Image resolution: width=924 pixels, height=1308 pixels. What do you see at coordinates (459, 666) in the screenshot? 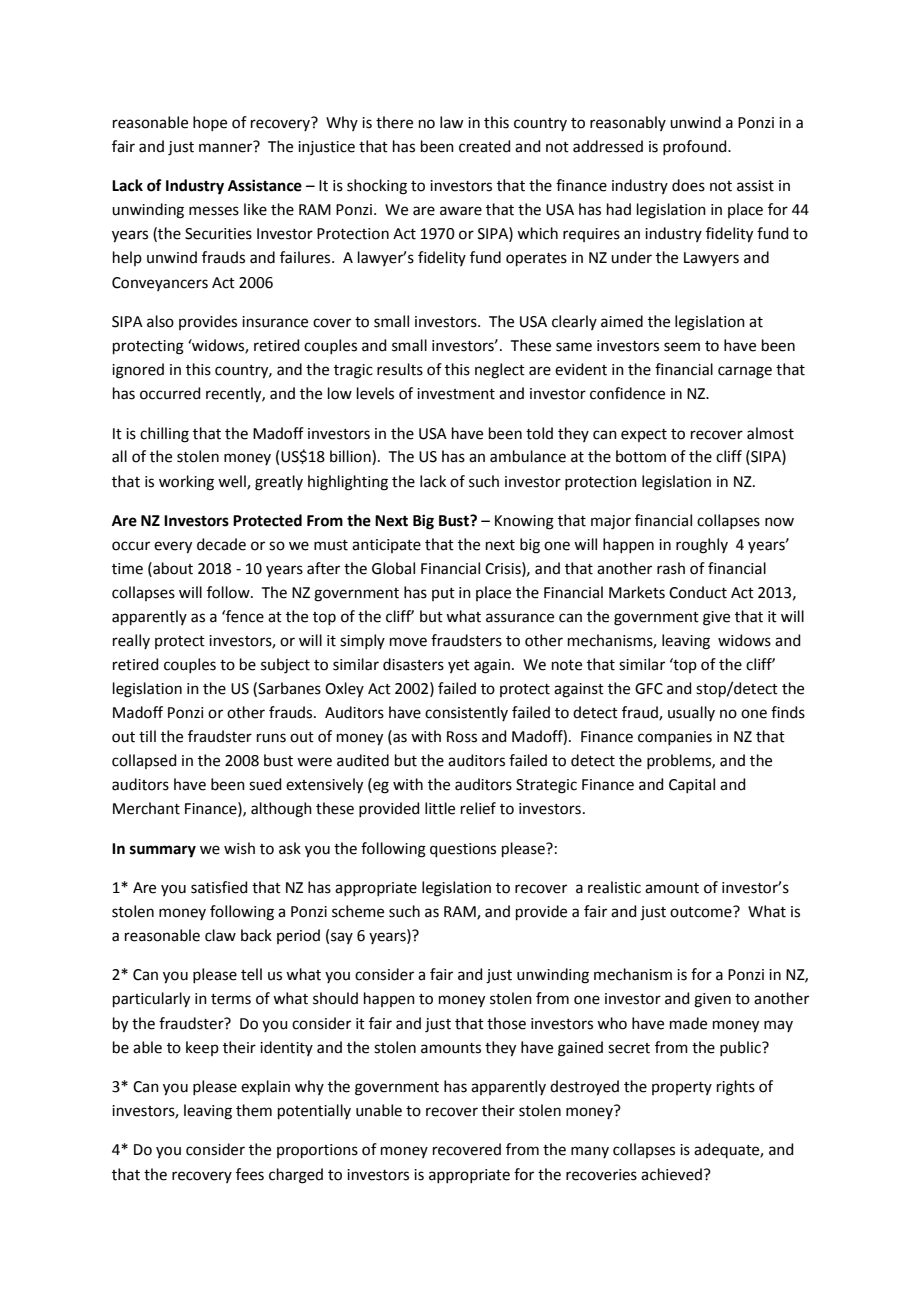
I see `yet` at bounding box center [459, 666].
